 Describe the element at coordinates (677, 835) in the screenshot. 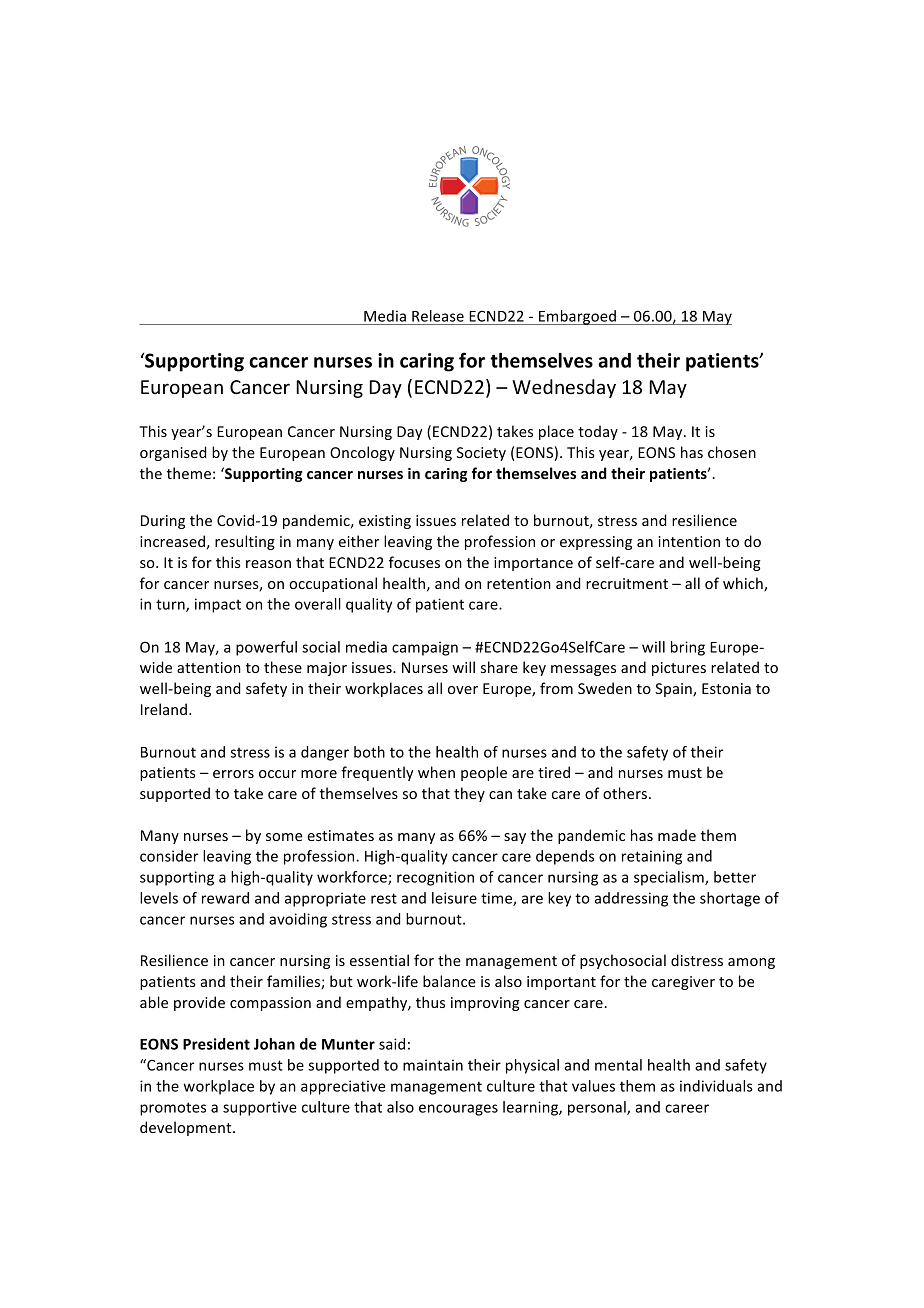

I see `made` at that location.
